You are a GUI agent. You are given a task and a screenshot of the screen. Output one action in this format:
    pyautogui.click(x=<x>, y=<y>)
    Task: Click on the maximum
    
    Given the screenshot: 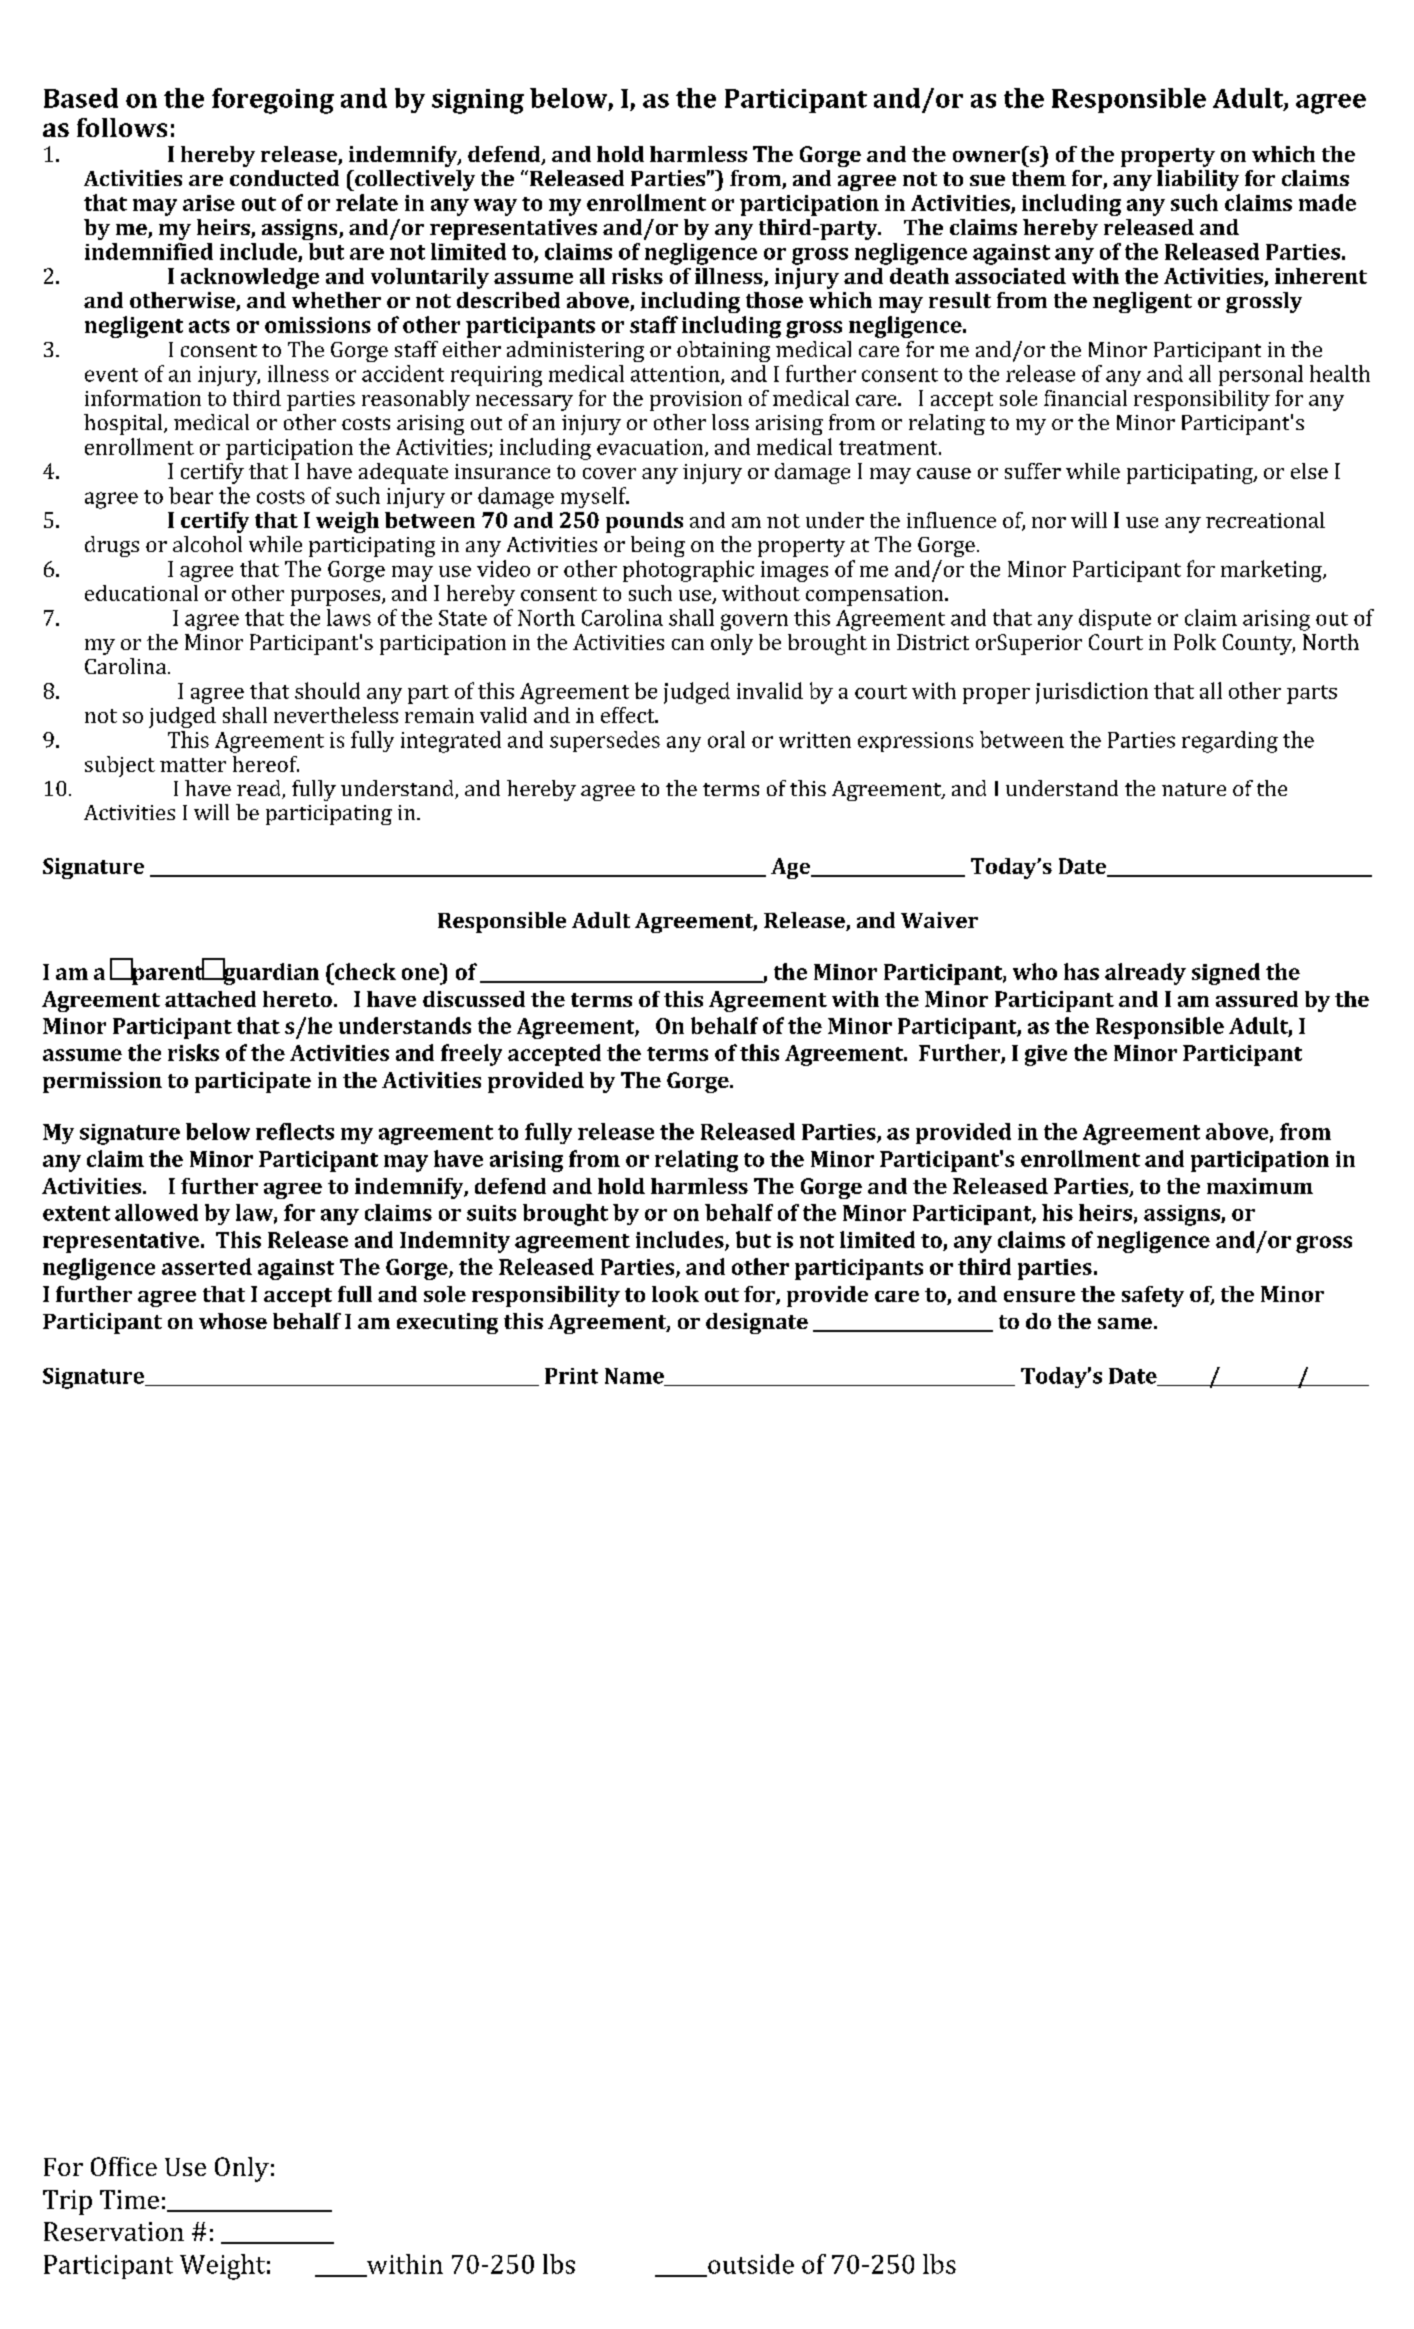 What is the action you would take?
    pyautogui.click(x=1260, y=1186)
